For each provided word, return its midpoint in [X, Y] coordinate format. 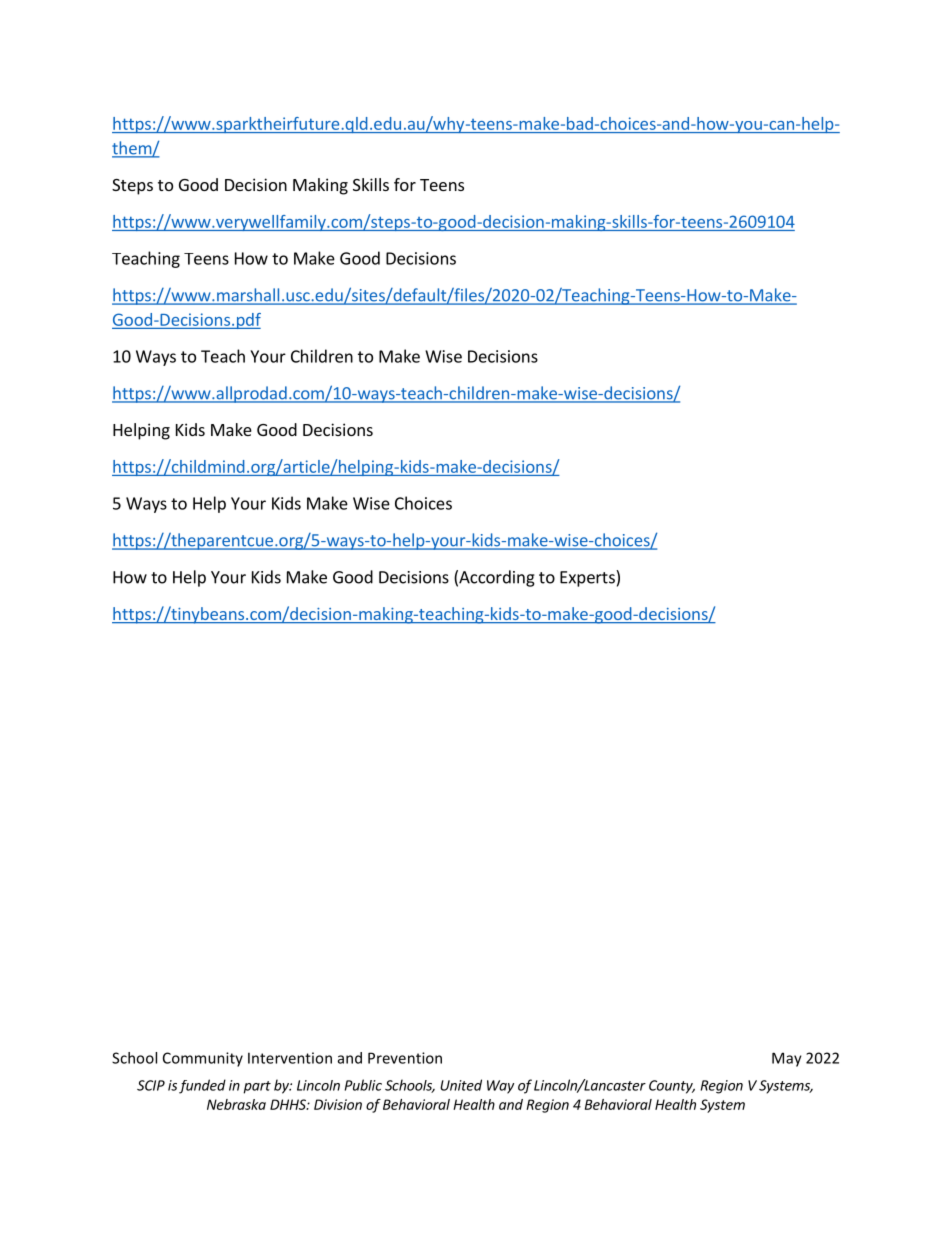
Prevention [405, 1058]
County [672, 1087]
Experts [588, 578]
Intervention [290, 1058]
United [461, 1085]
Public [363, 1085]
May [787, 1059]
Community [203, 1059]
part [257, 1087]
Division [338, 1104]
